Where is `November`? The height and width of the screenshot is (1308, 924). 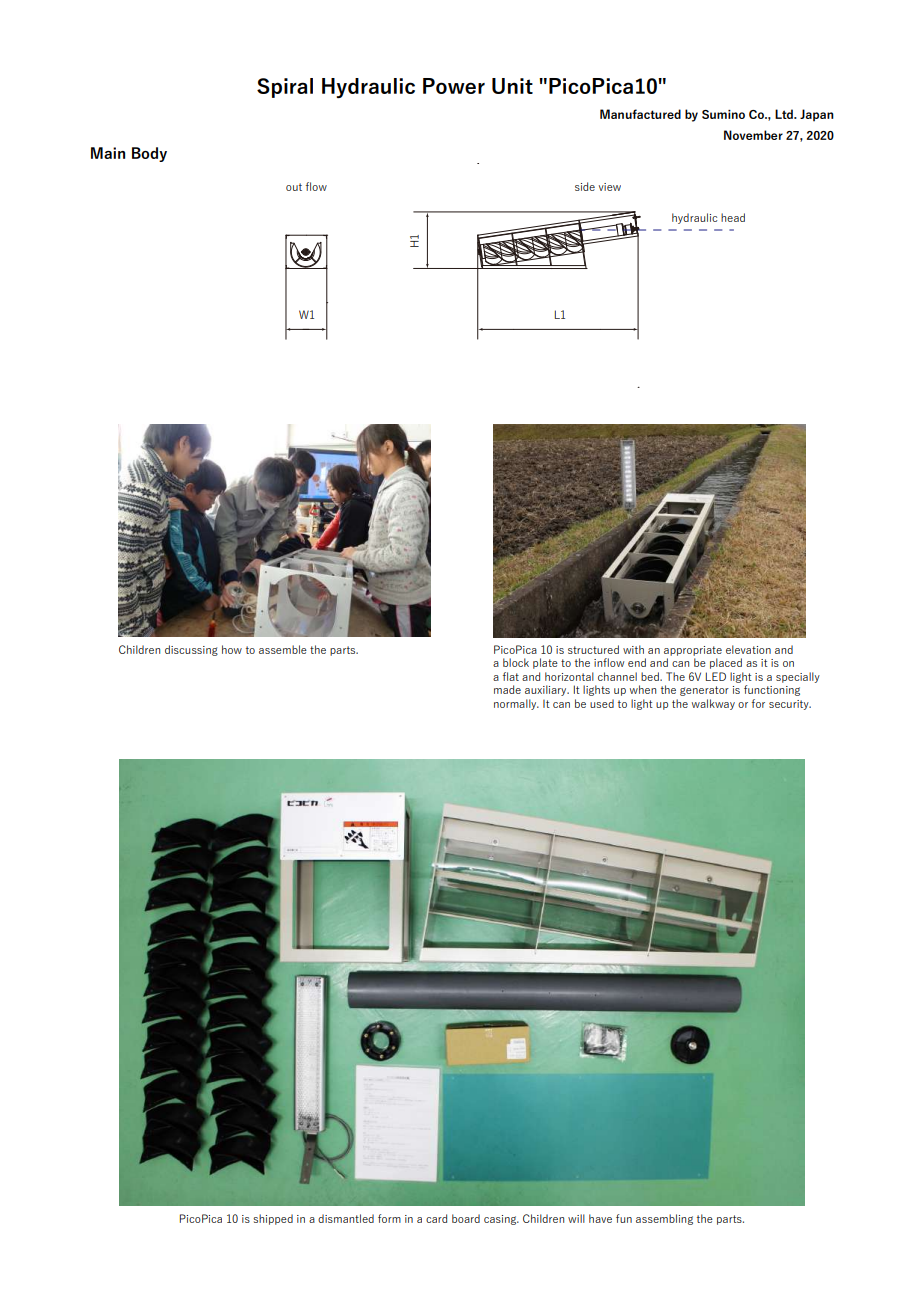 November is located at coordinates (753, 135).
